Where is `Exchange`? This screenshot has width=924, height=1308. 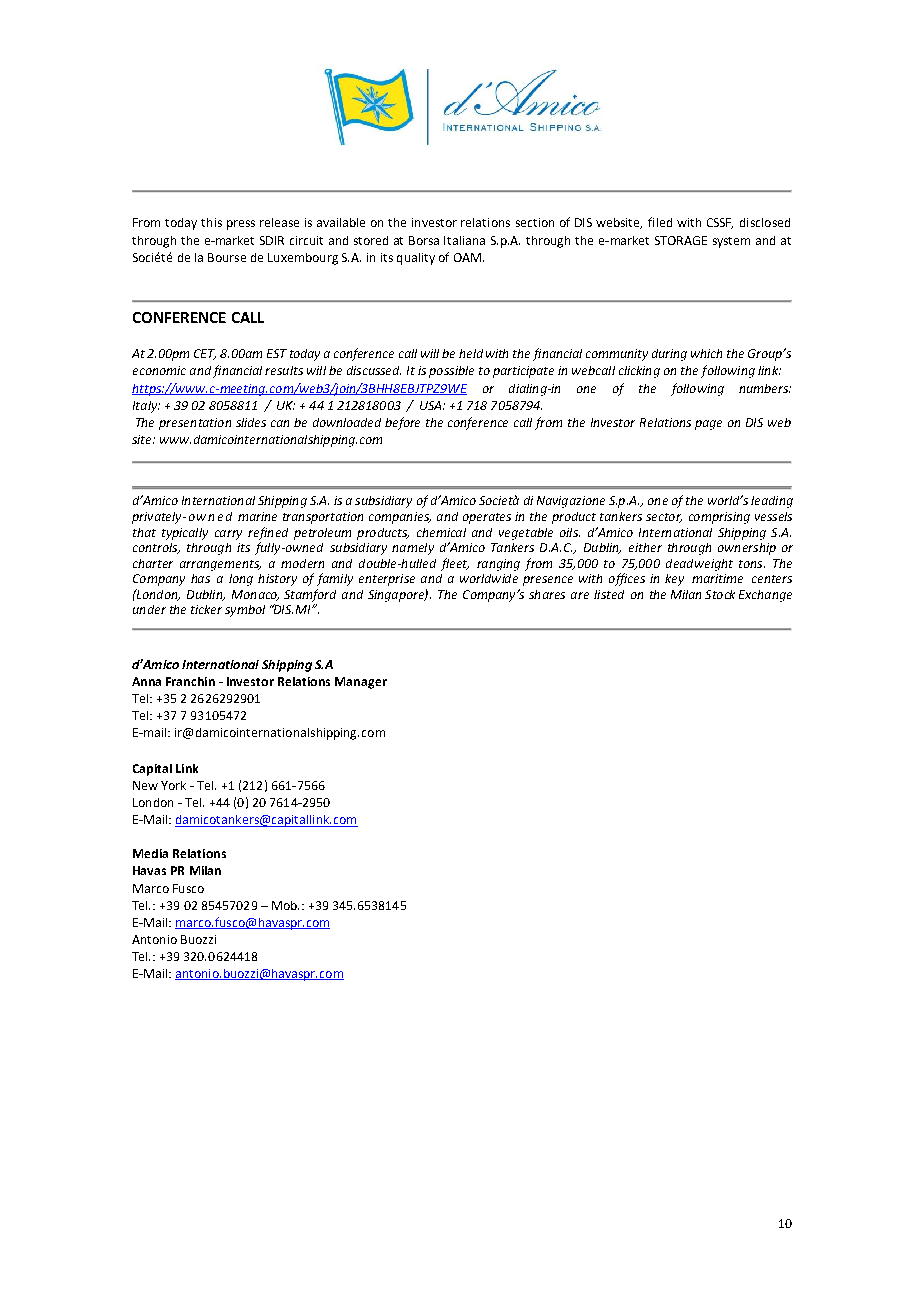 Exchange is located at coordinates (765, 596).
